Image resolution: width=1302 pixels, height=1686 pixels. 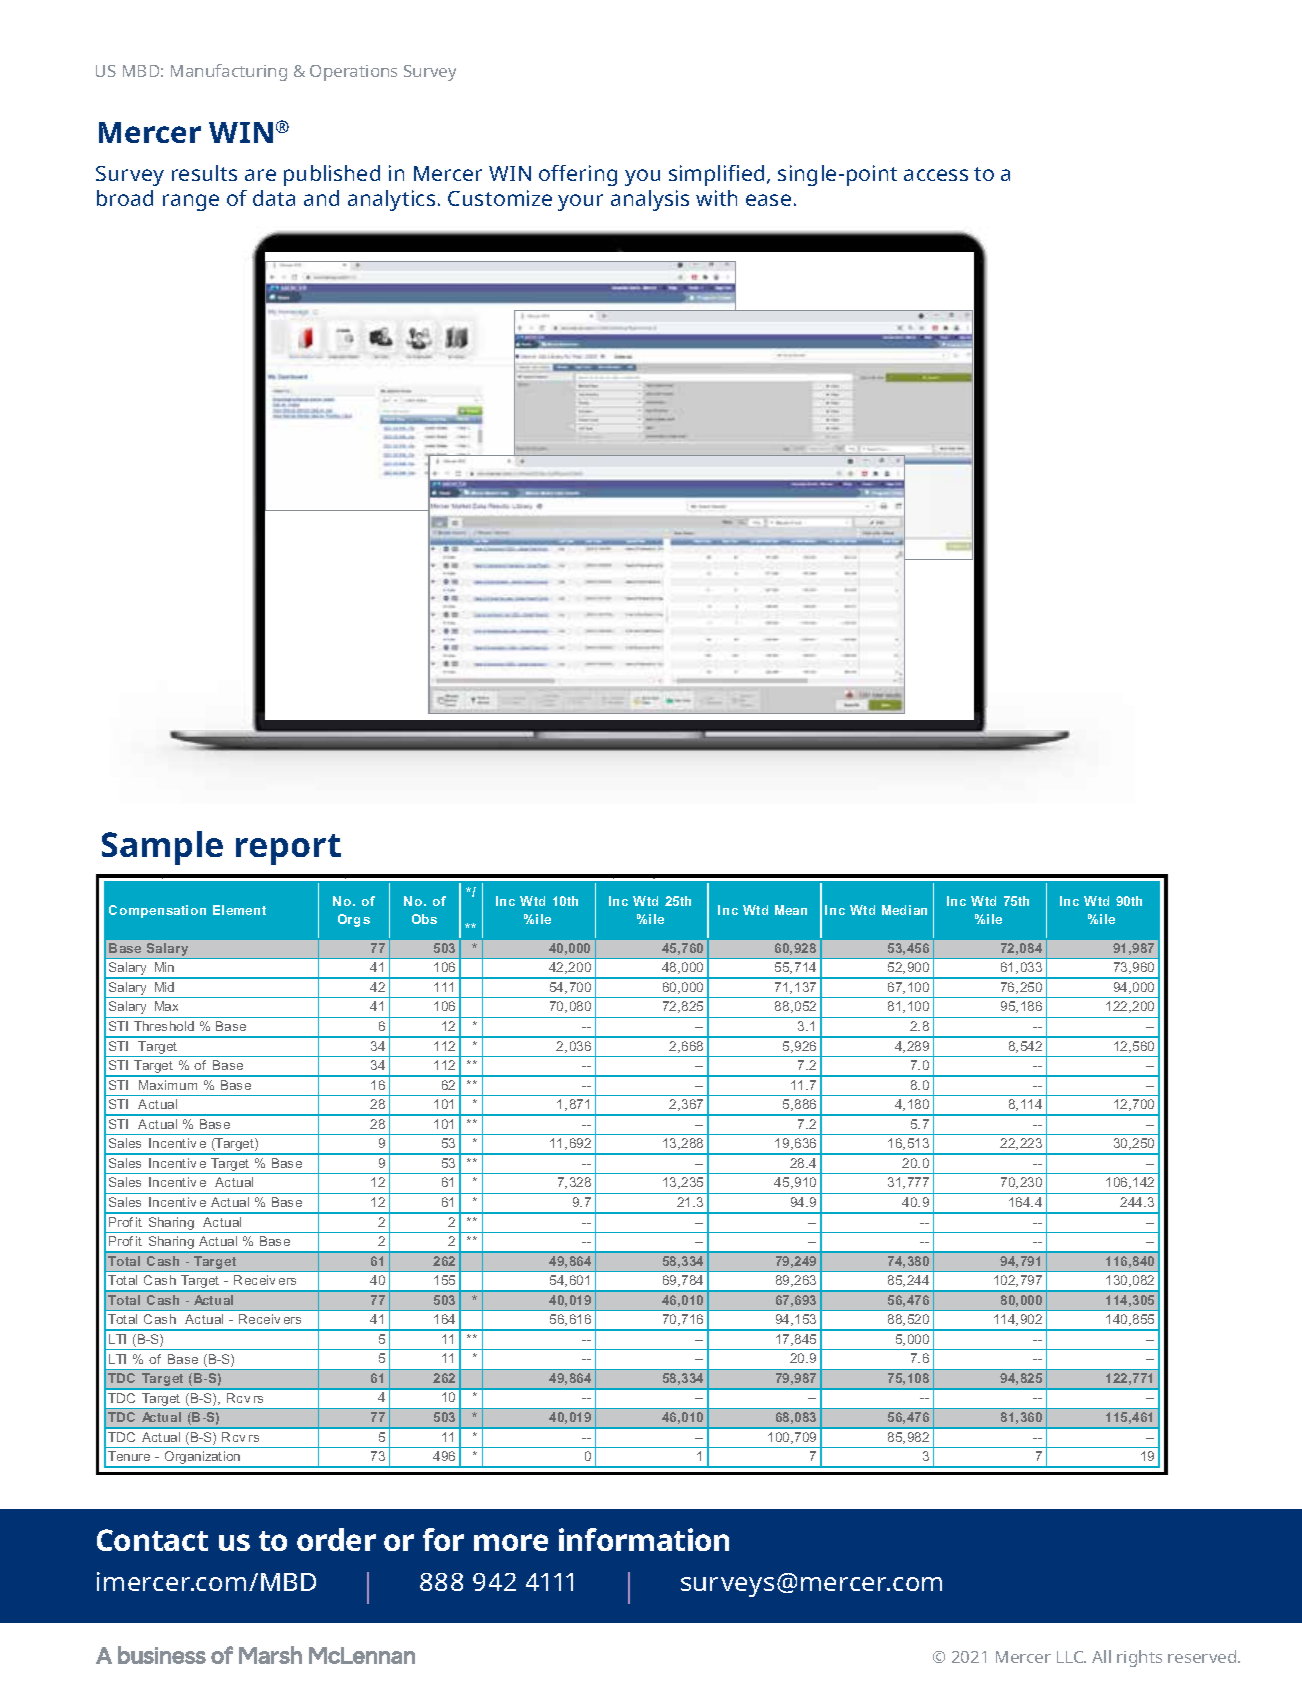 I want to click on Orgs, so click(x=354, y=920).
